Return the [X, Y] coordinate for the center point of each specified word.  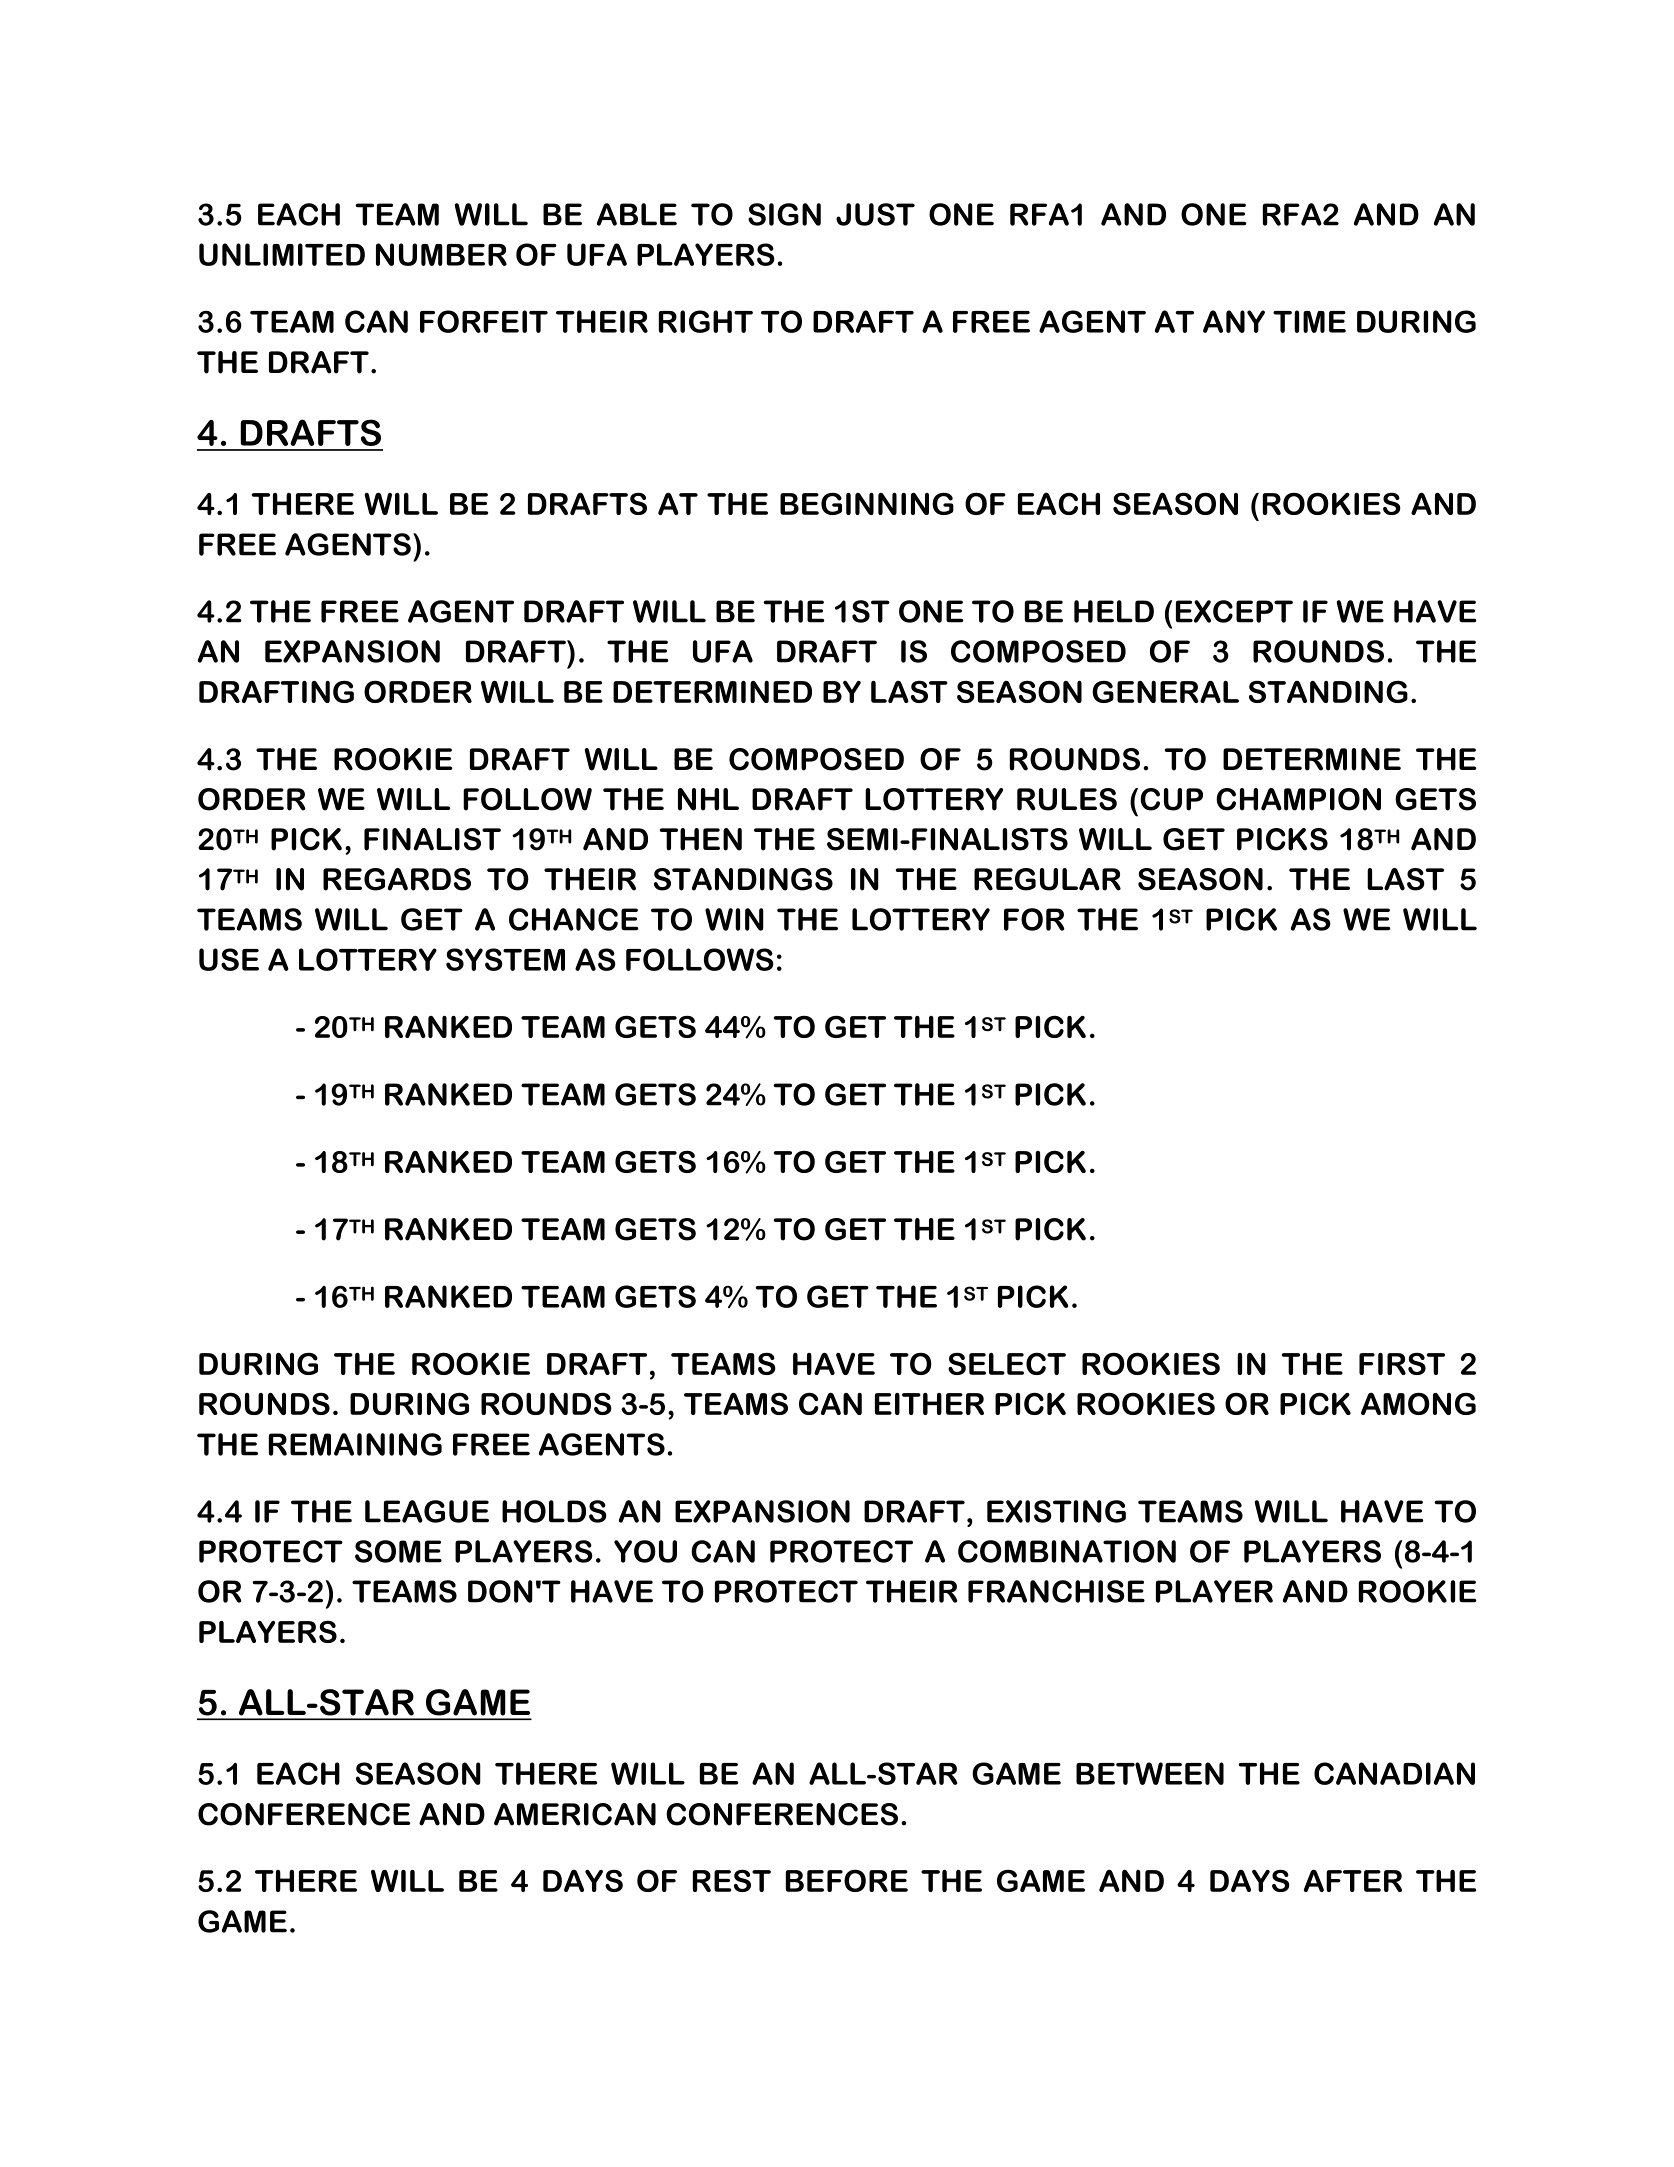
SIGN [784, 214]
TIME [1309, 321]
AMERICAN [575, 1814]
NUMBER [441, 254]
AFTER [1353, 1880]
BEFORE [847, 1880]
